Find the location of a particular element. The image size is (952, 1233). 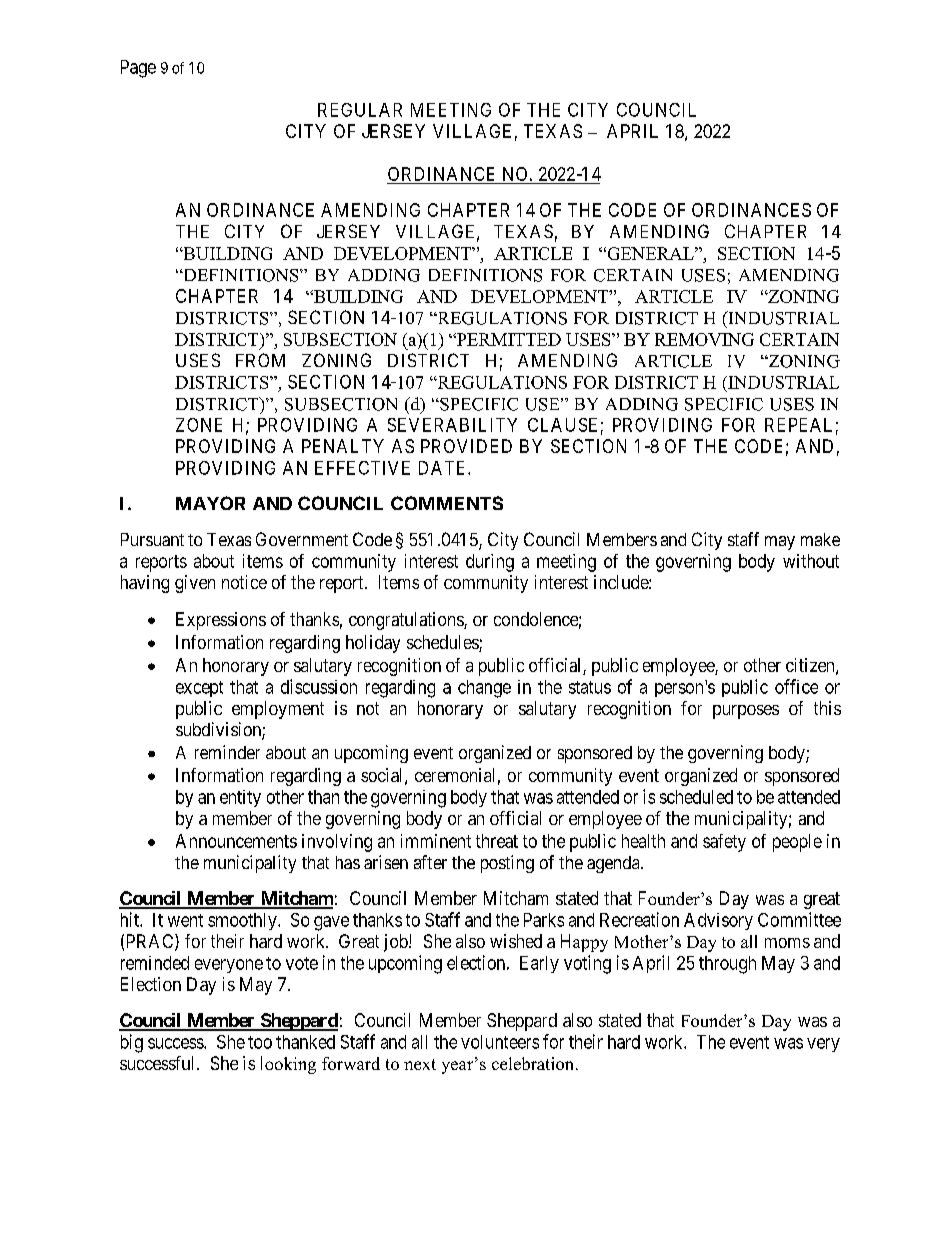

SEVERABILITY is located at coordinates (452, 425).
